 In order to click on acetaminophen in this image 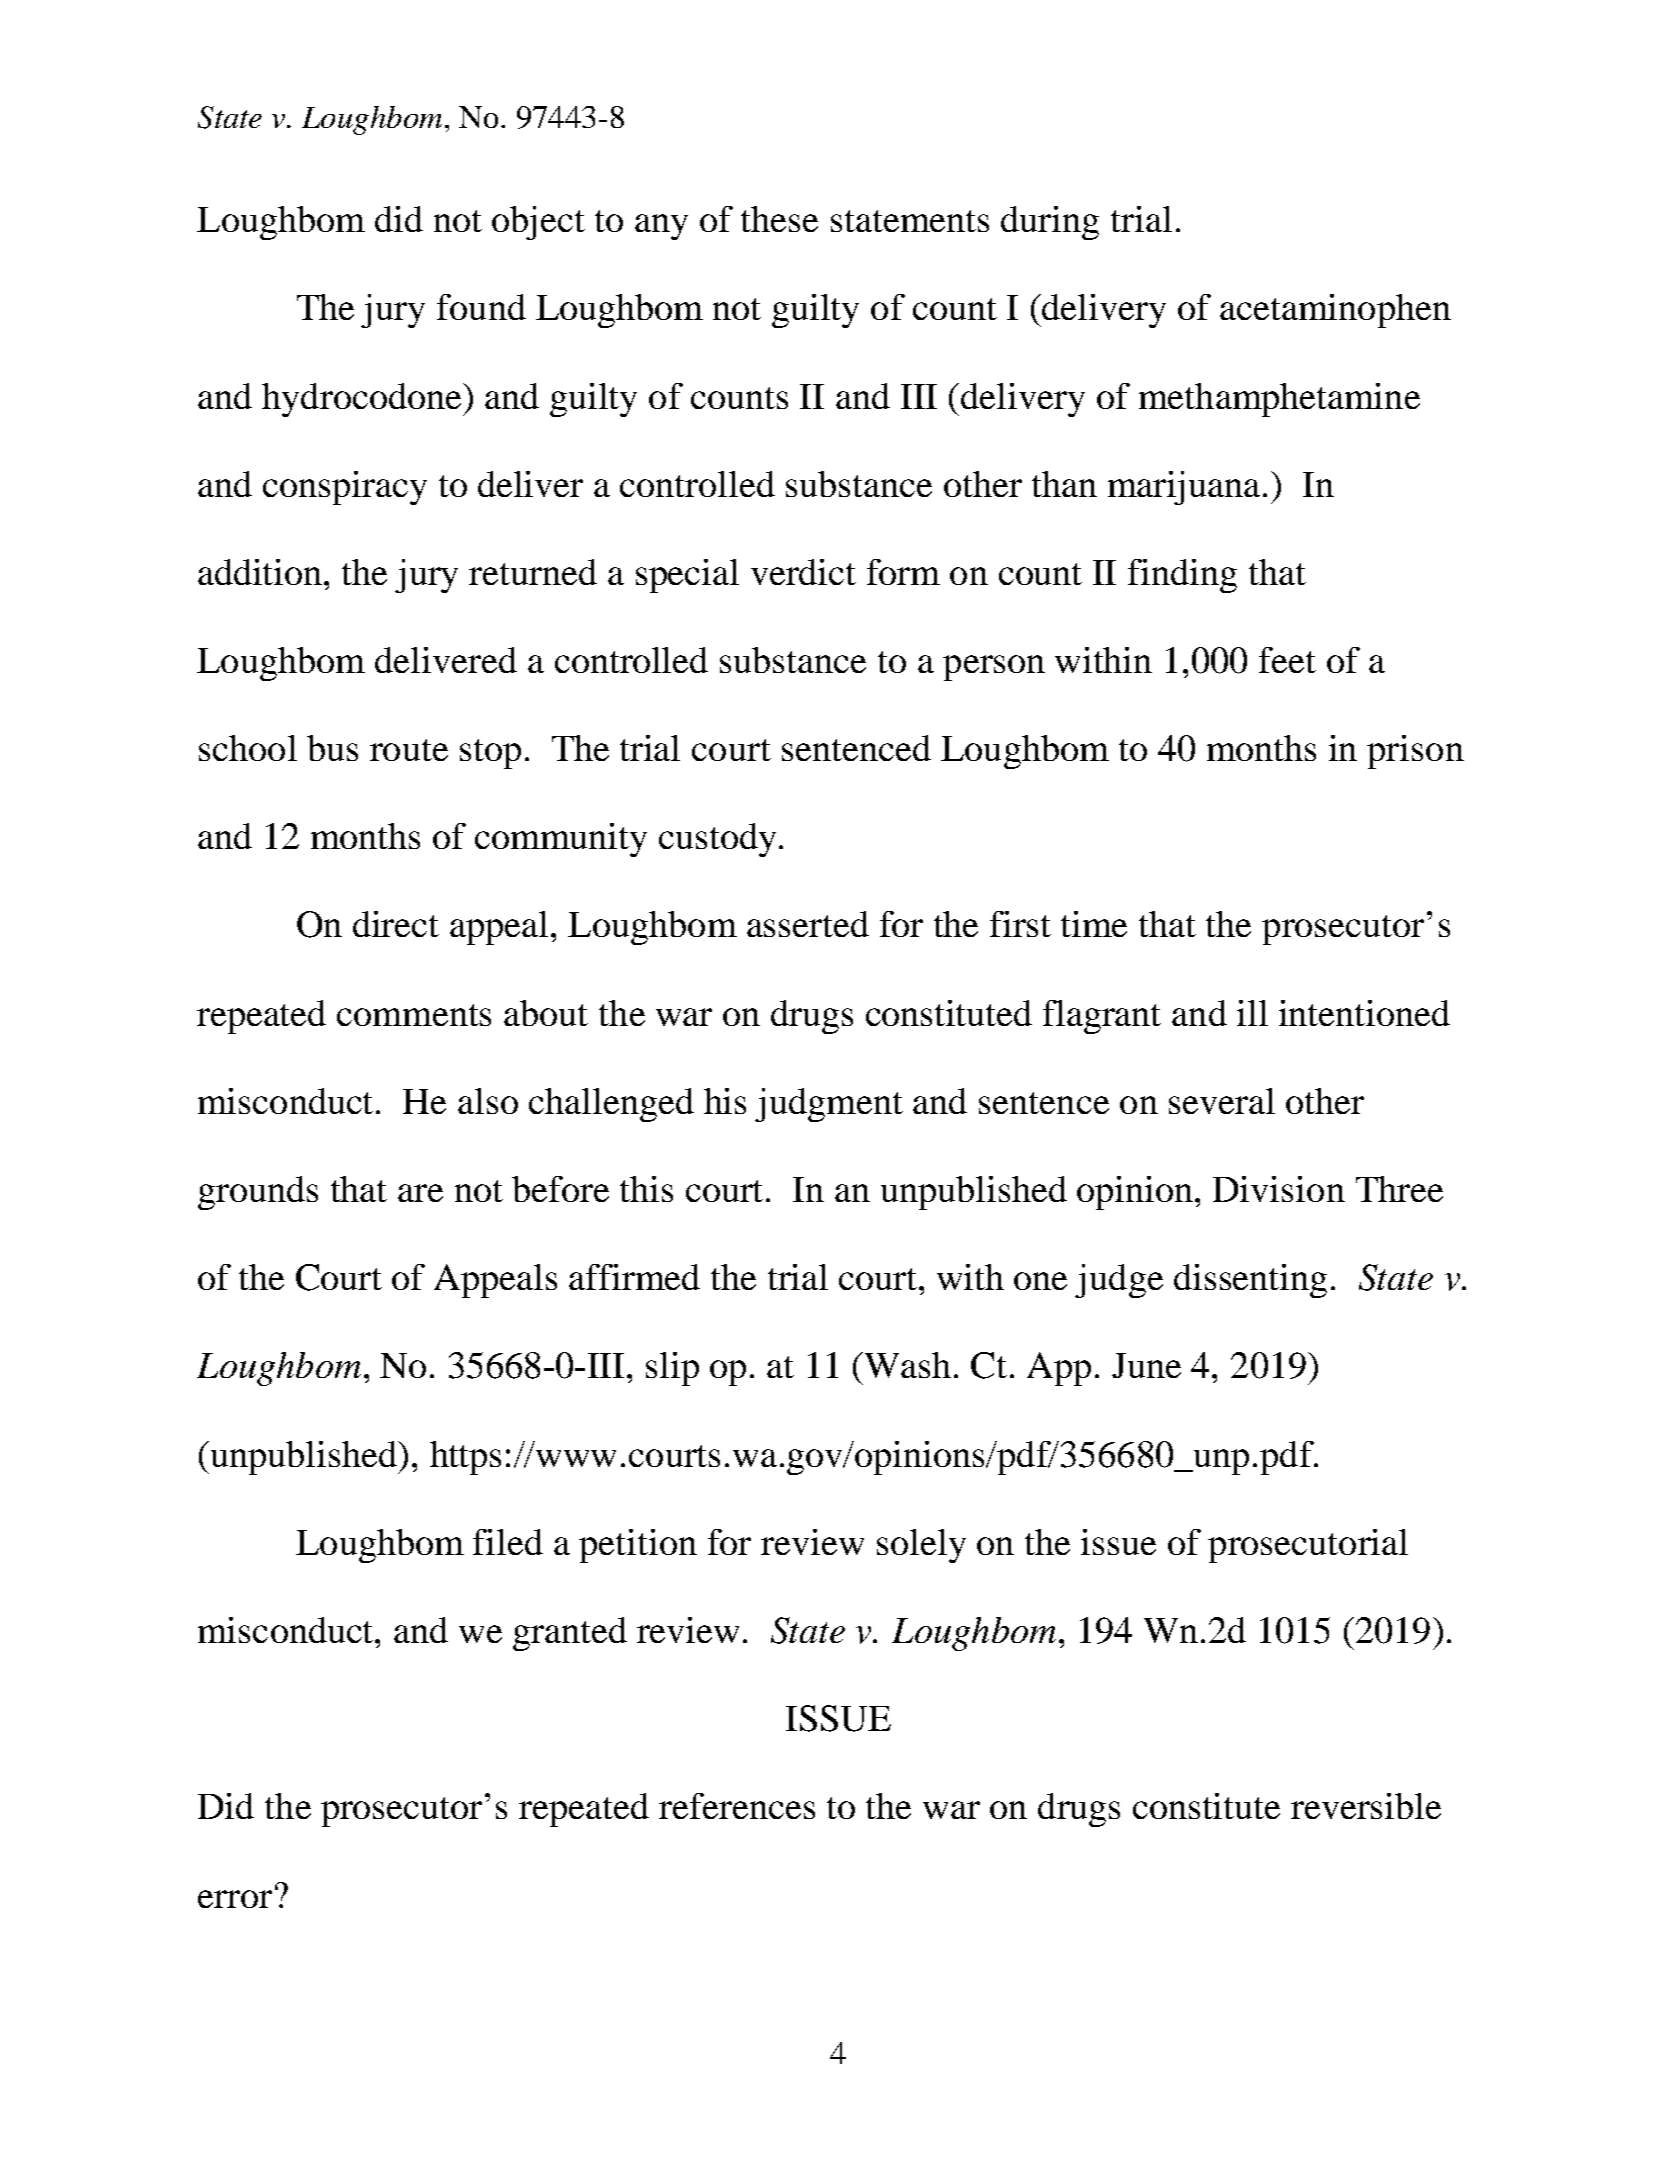, I will do `click(1335, 311)`.
